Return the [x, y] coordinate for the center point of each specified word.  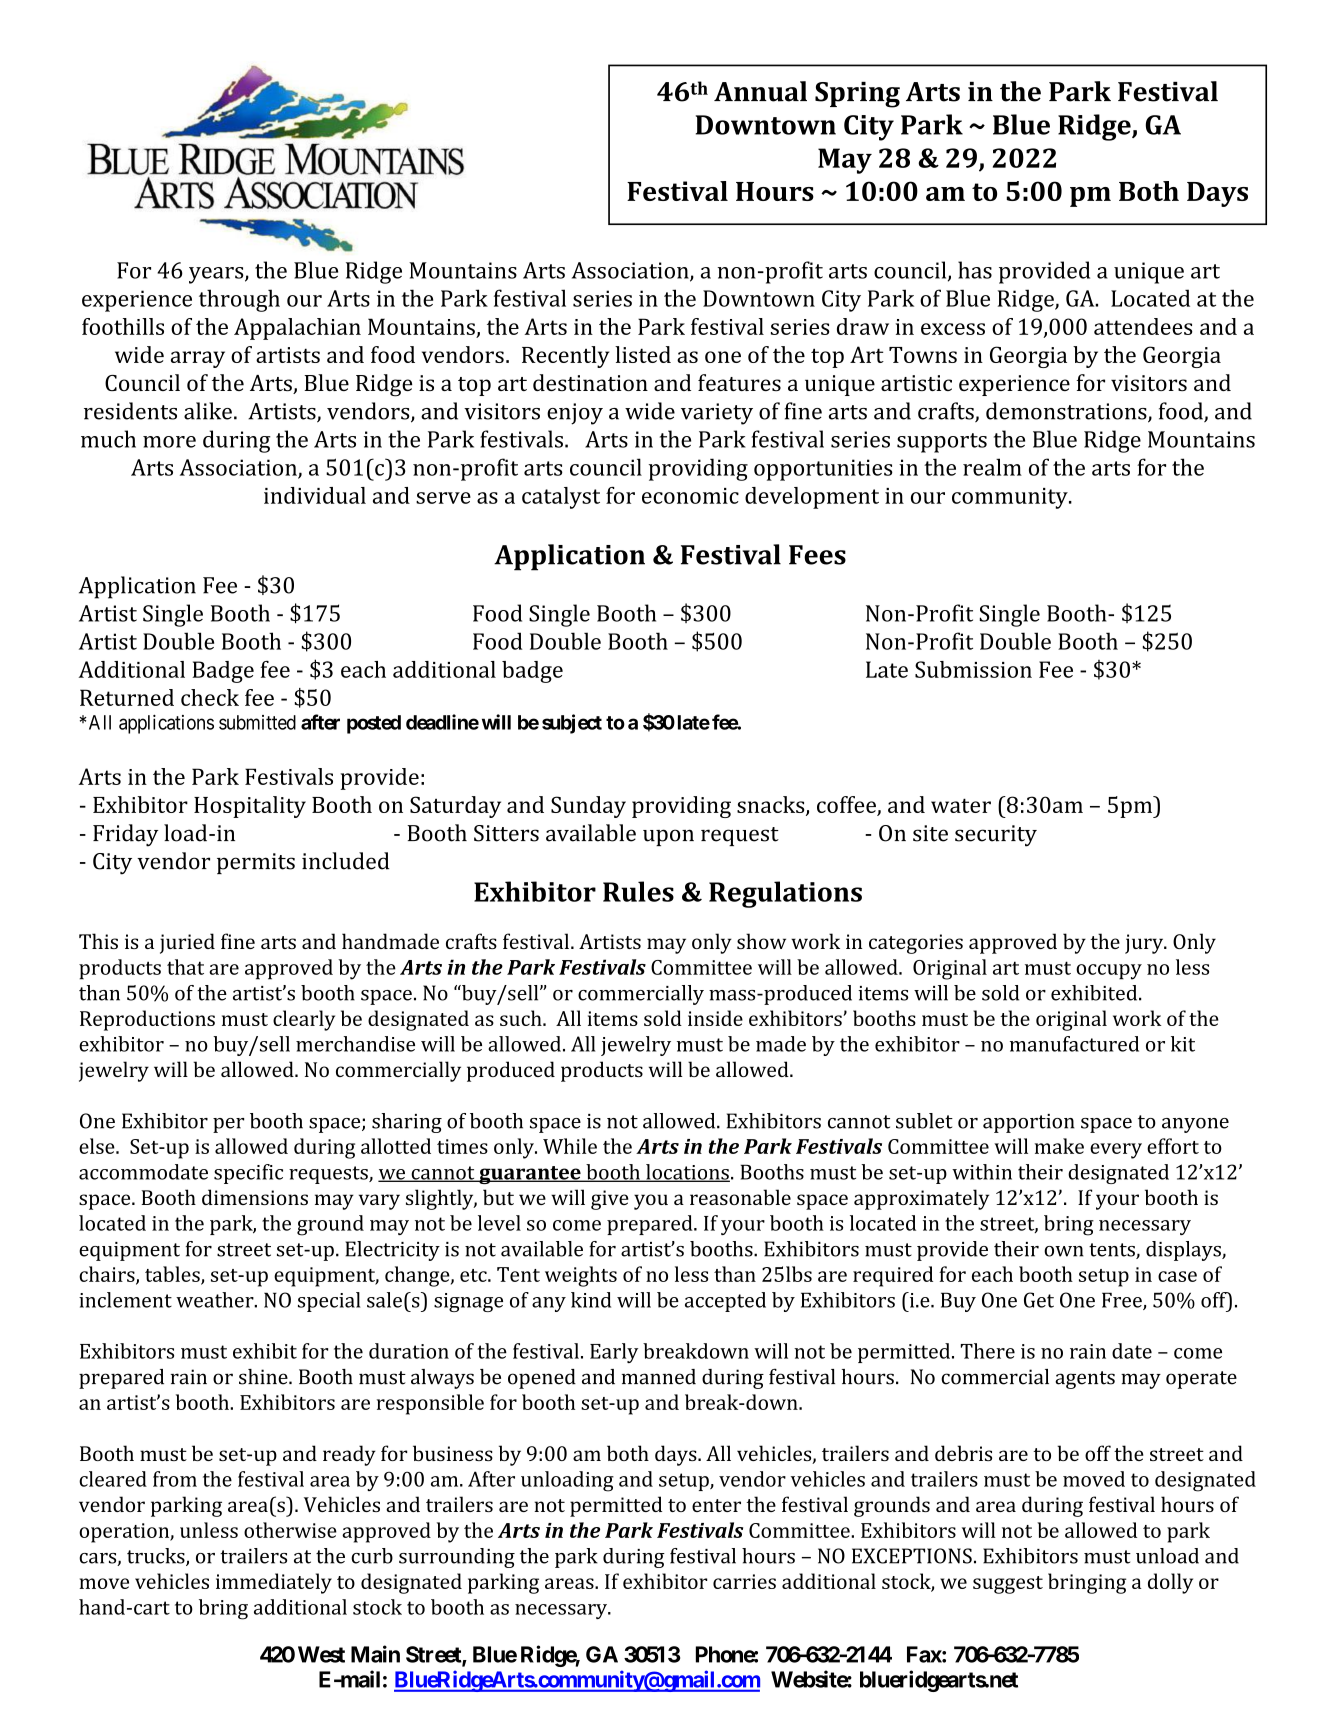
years [217, 275]
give [610, 1200]
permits [256, 863]
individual [315, 495]
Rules [638, 891]
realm [992, 467]
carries [744, 1581]
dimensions [255, 1197]
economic [690, 496]
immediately [274, 1583]
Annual [760, 91]
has [975, 270]
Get [1039, 1300]
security [996, 836]
